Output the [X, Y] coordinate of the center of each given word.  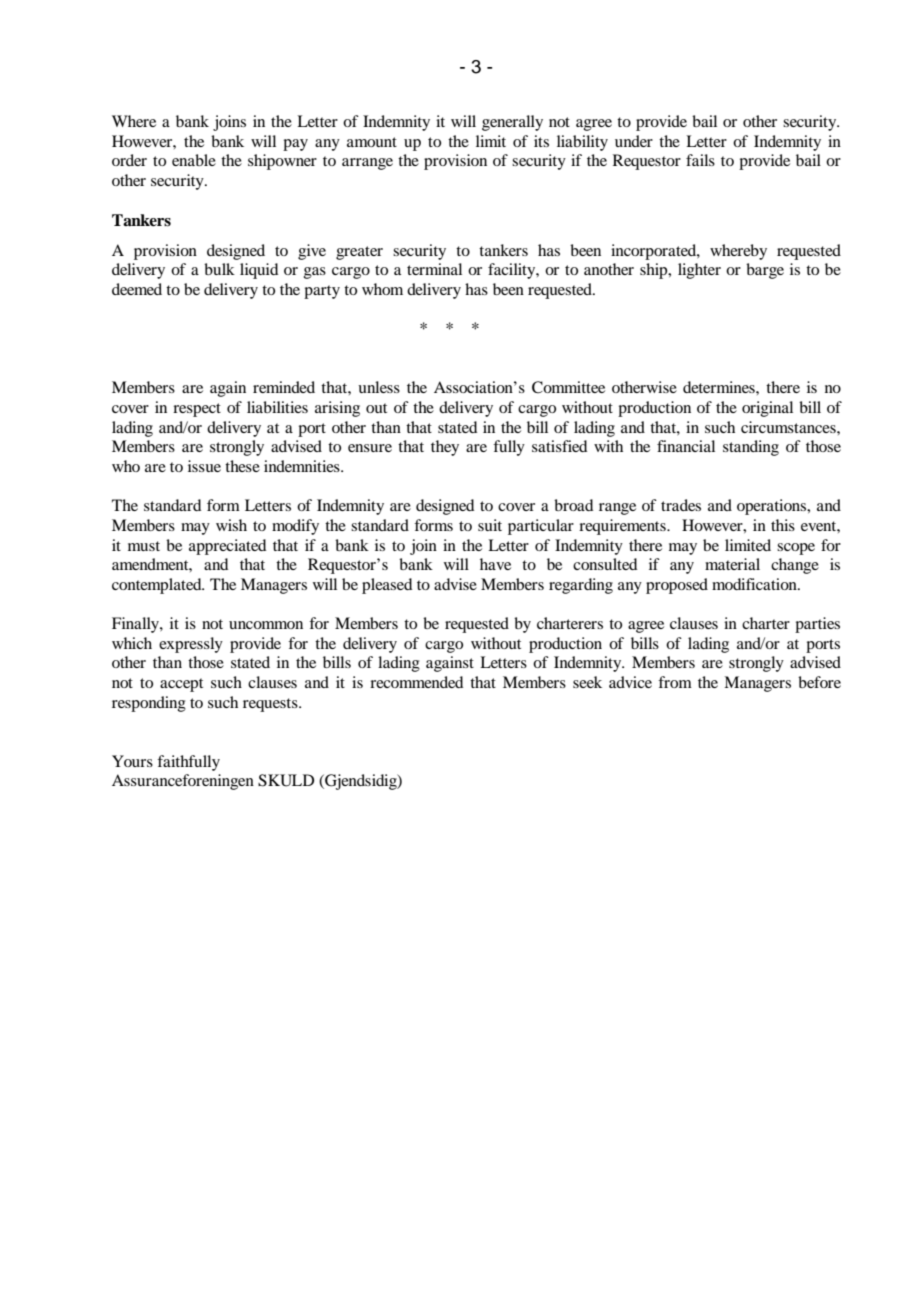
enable [194, 160]
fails [700, 160]
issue [204, 466]
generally [512, 123]
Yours [132, 761]
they [445, 448]
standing [751, 448]
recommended [416, 682]
